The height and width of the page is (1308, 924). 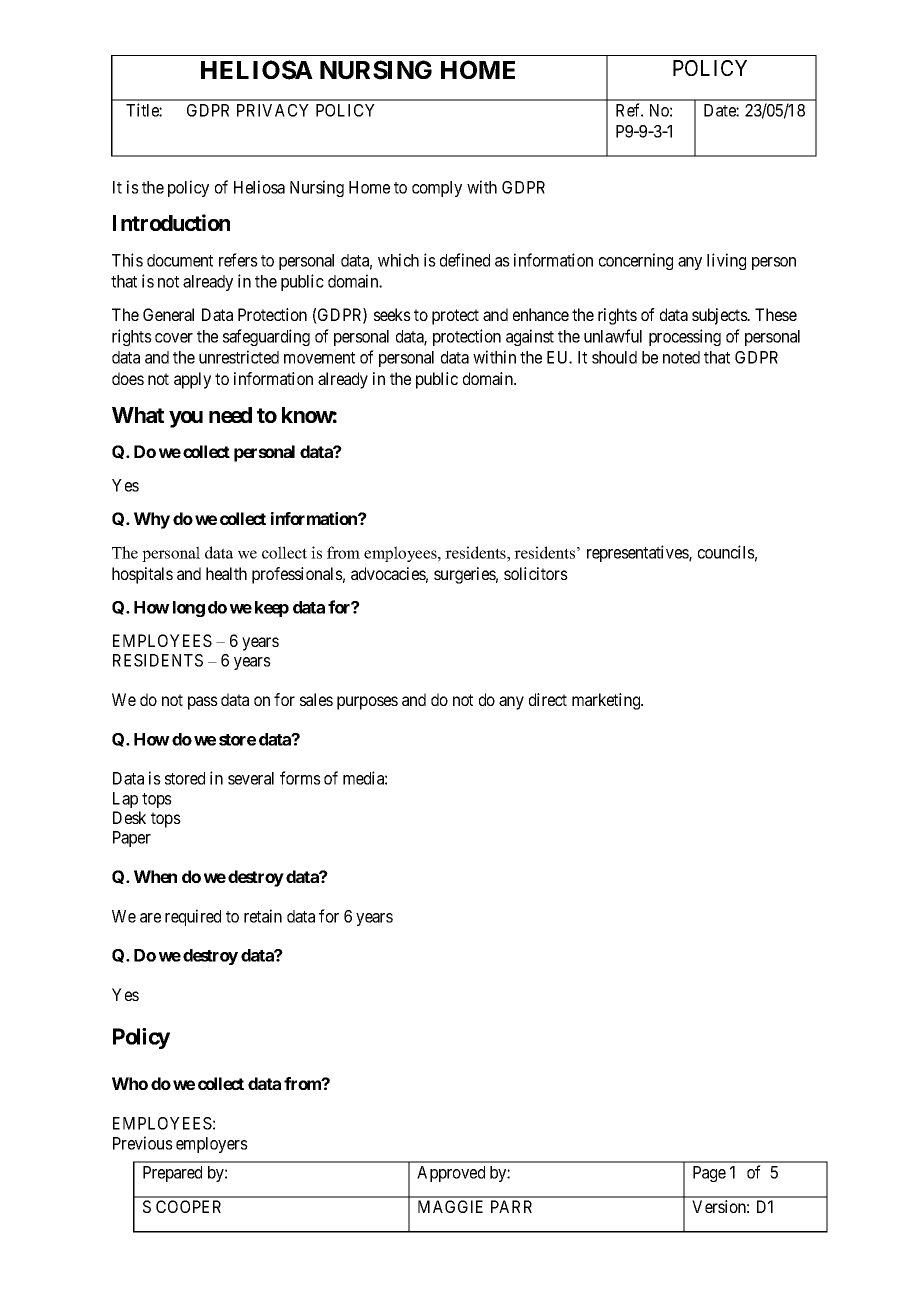 I want to click on marketing, so click(x=607, y=701).
